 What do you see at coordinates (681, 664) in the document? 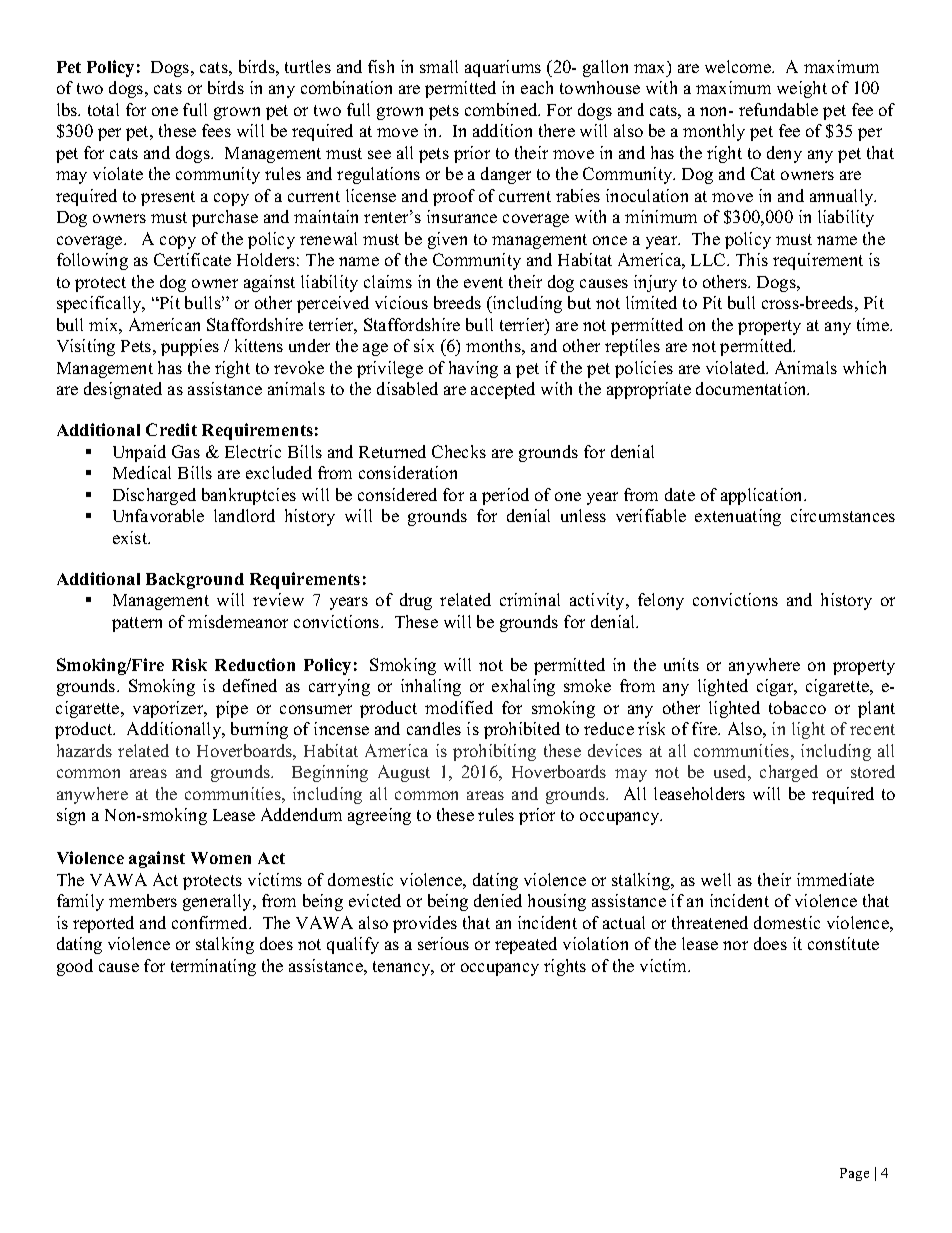
I see `units` at bounding box center [681, 664].
